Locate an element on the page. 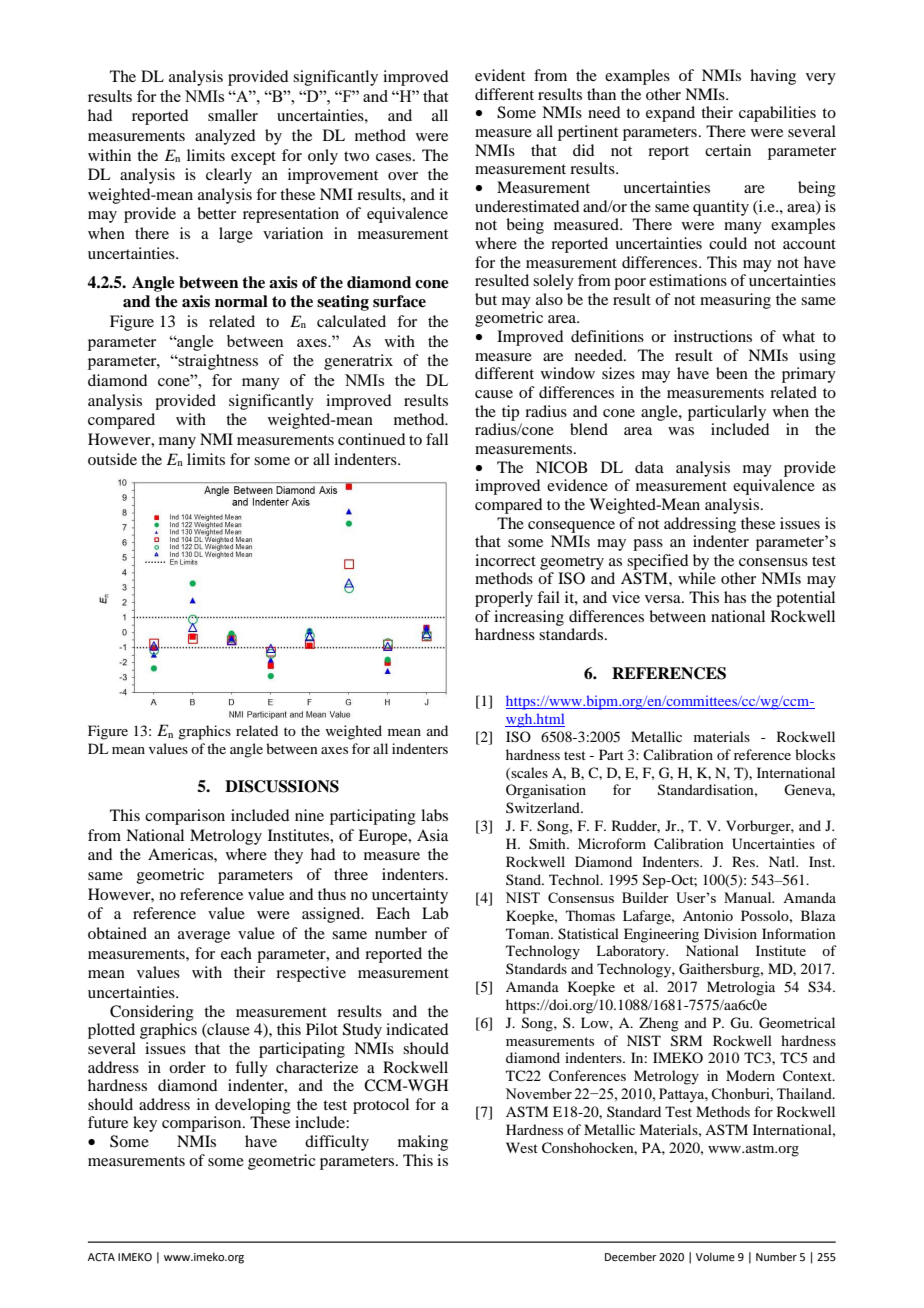  increasing is located at coordinates (529, 618).
